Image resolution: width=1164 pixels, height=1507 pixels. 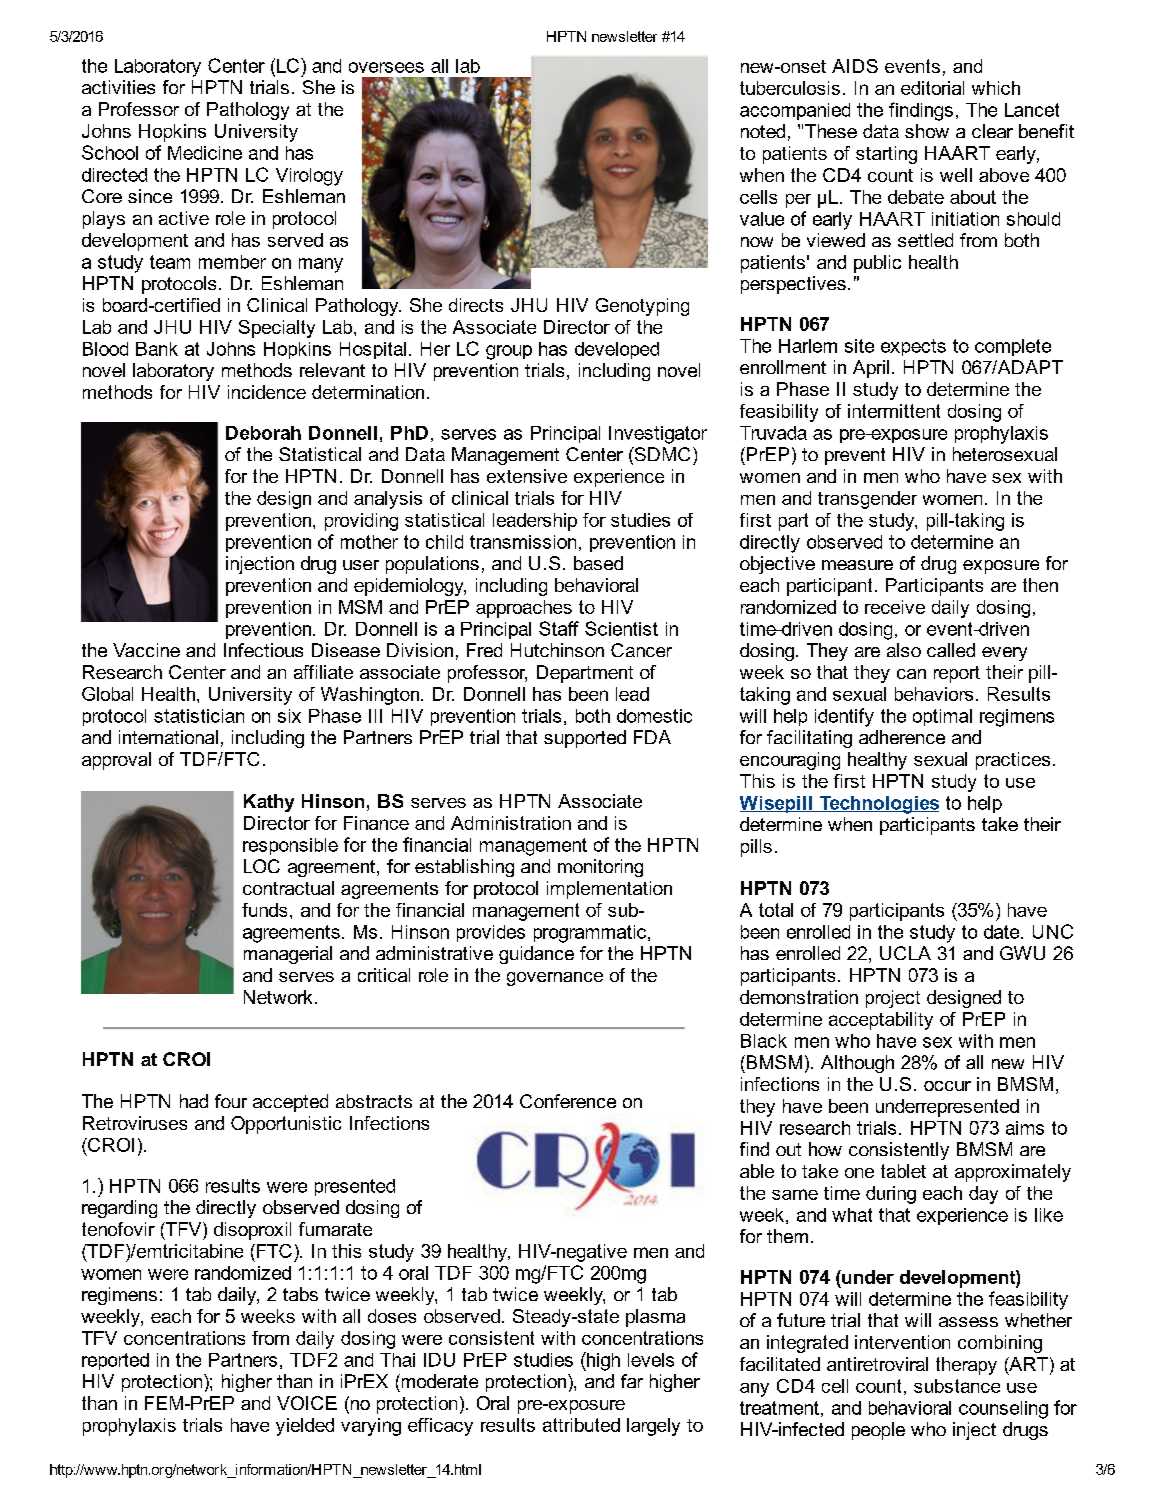 What do you see at coordinates (555, 979) in the screenshot?
I see `governance` at bounding box center [555, 979].
